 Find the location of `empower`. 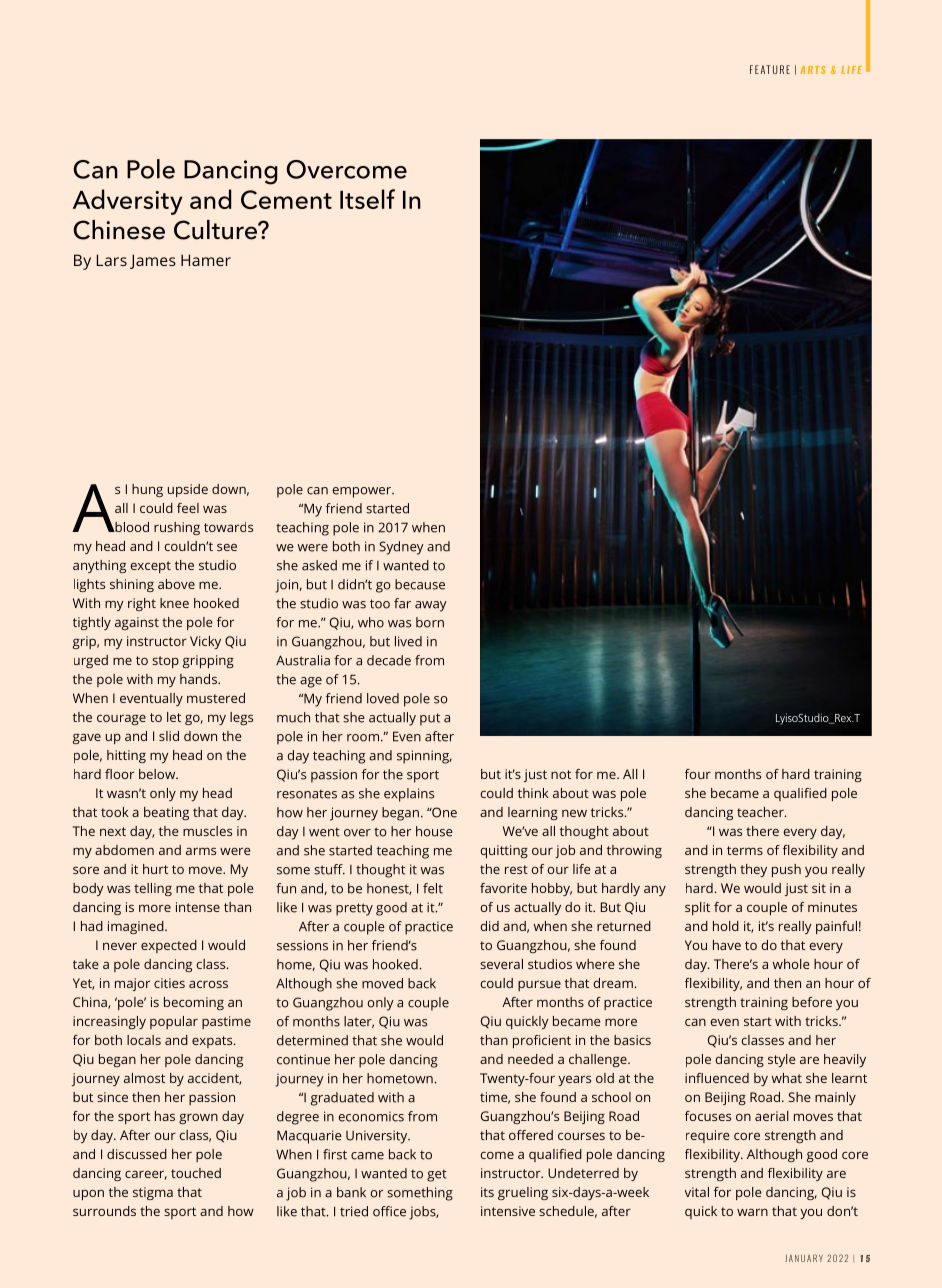

empower is located at coordinates (363, 492).
